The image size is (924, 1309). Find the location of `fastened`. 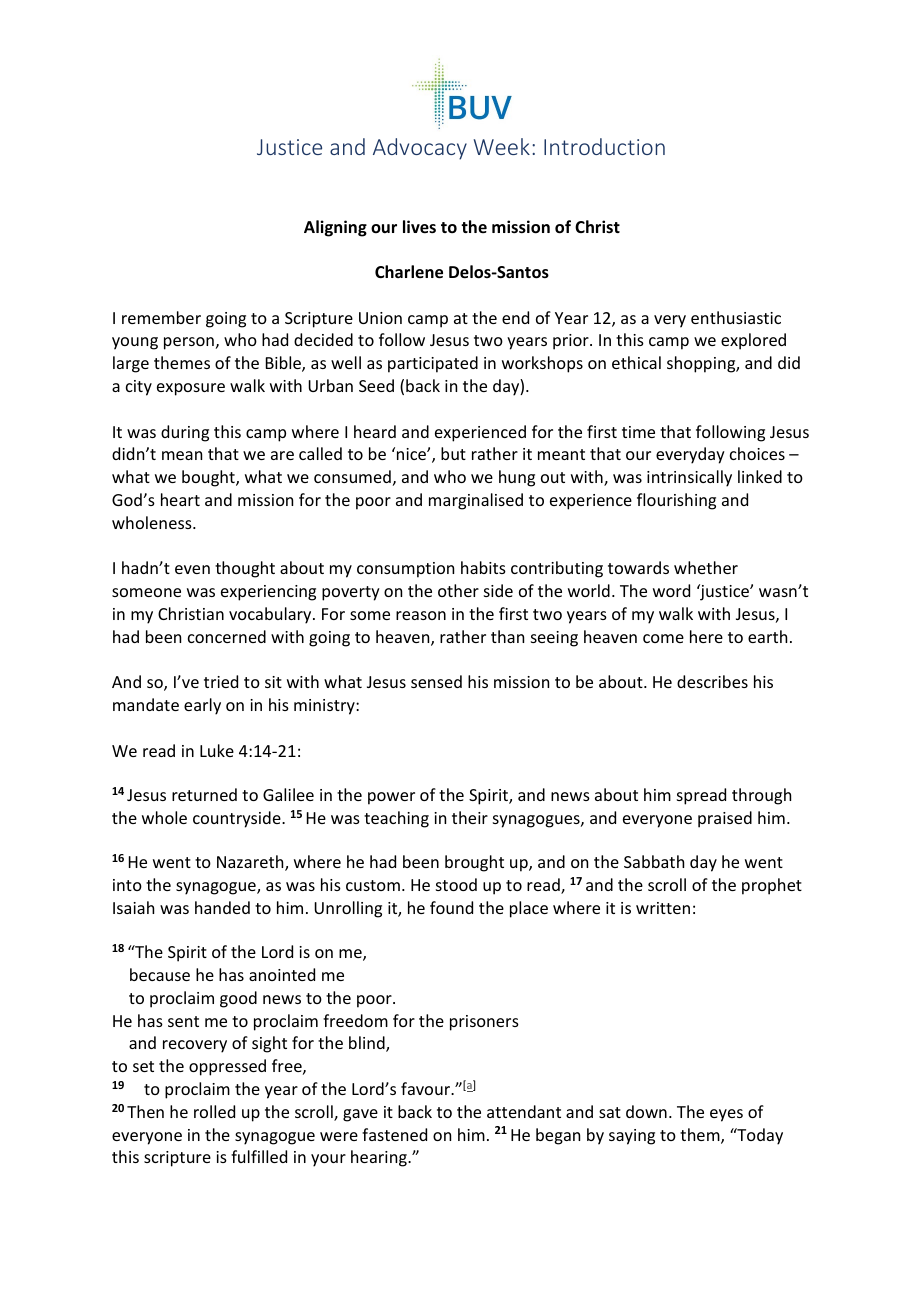

fastened is located at coordinates (394, 1134).
